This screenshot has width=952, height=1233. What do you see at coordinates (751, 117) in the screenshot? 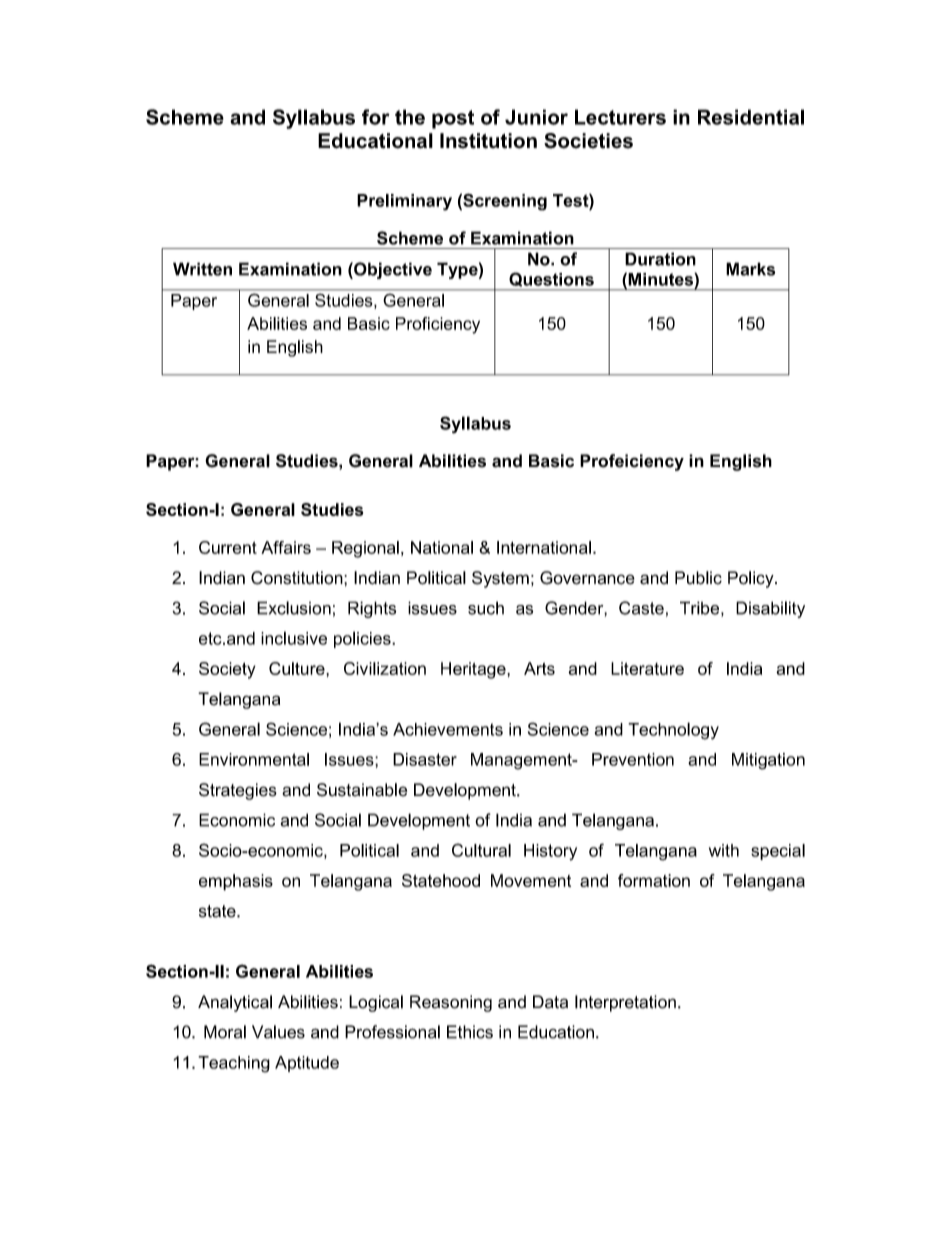
I see `Residential` at bounding box center [751, 117].
